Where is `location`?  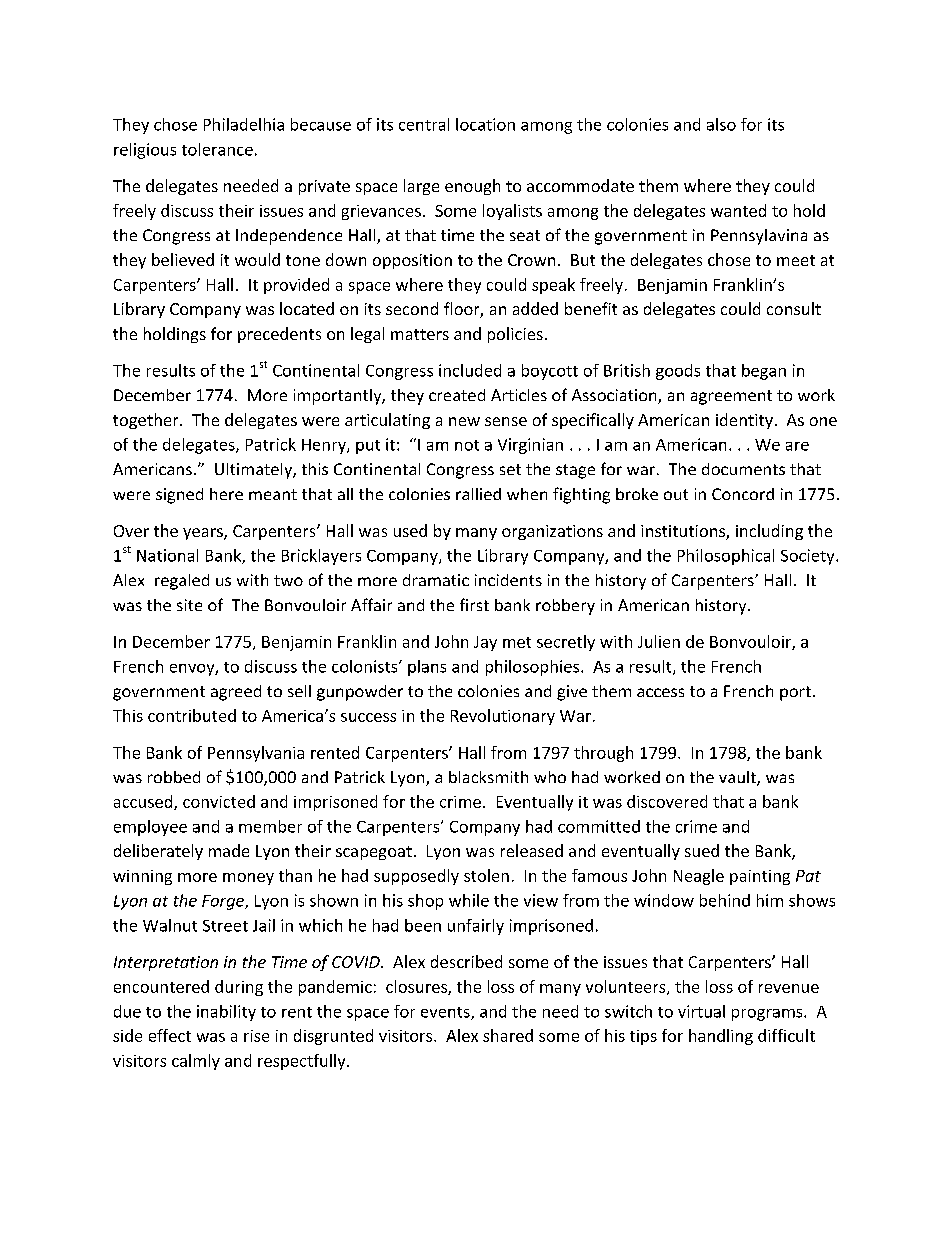 location is located at coordinates (485, 124).
